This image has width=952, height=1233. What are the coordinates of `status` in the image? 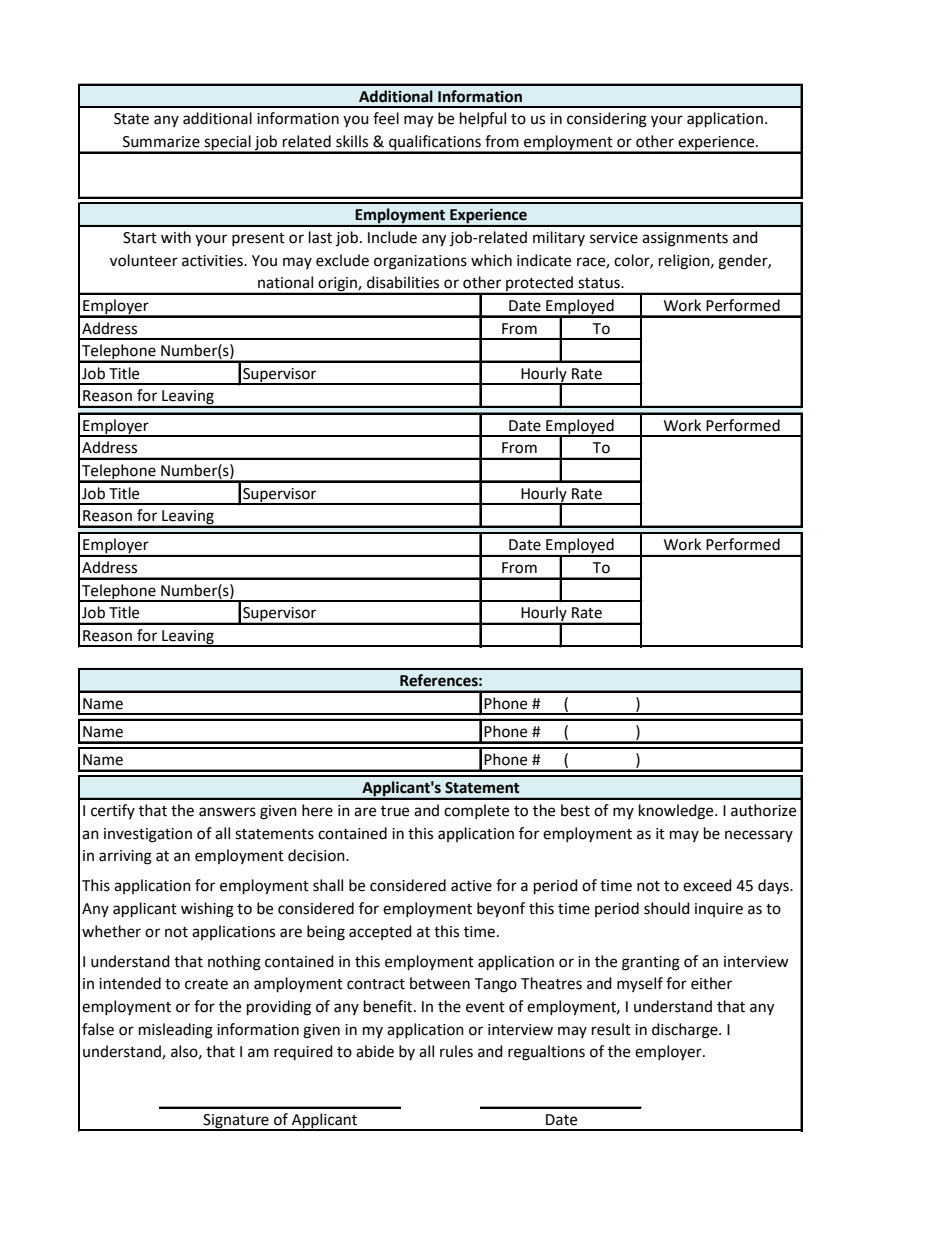 It's located at (600, 283).
